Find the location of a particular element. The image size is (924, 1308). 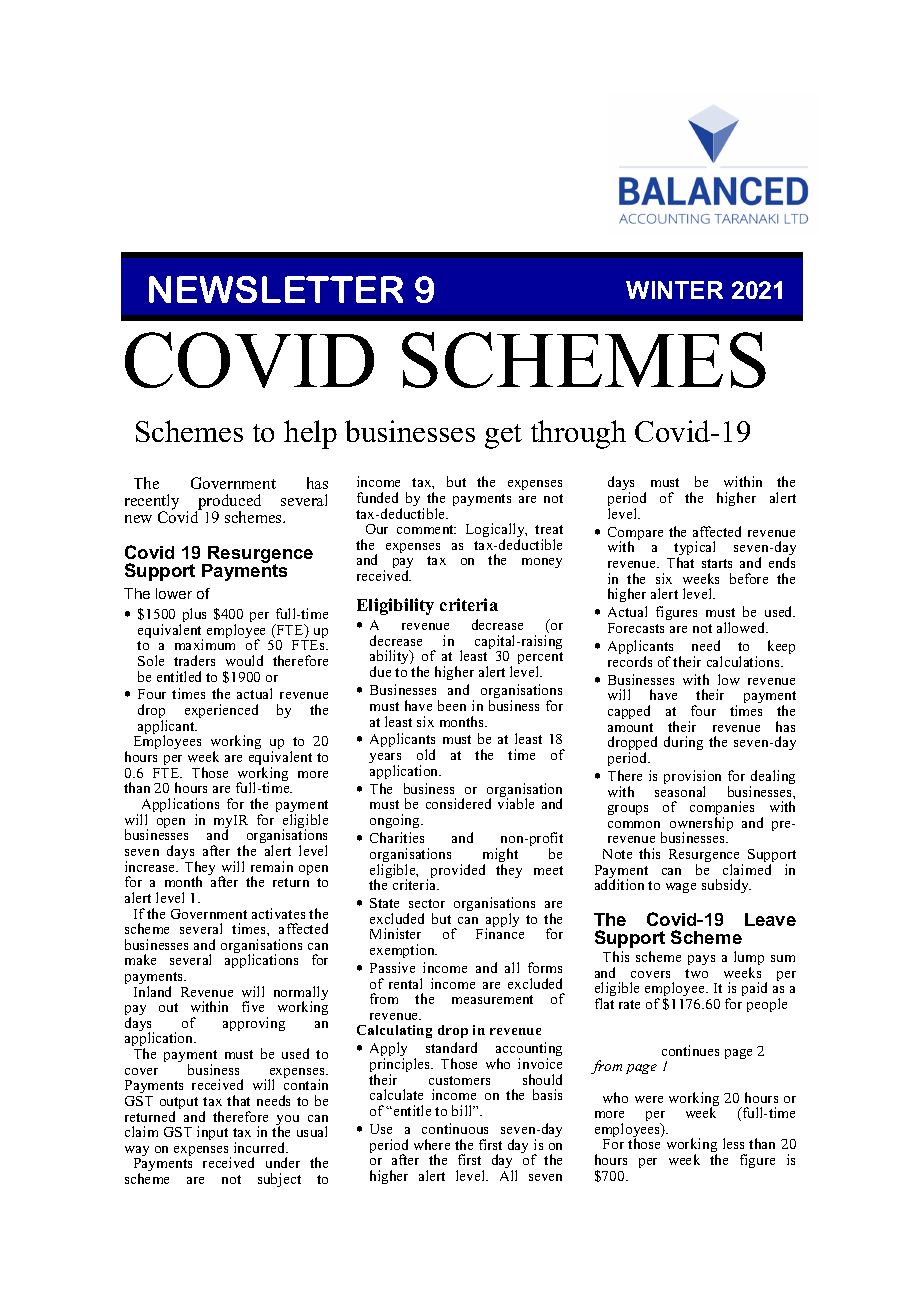

been is located at coordinates (452, 705).
